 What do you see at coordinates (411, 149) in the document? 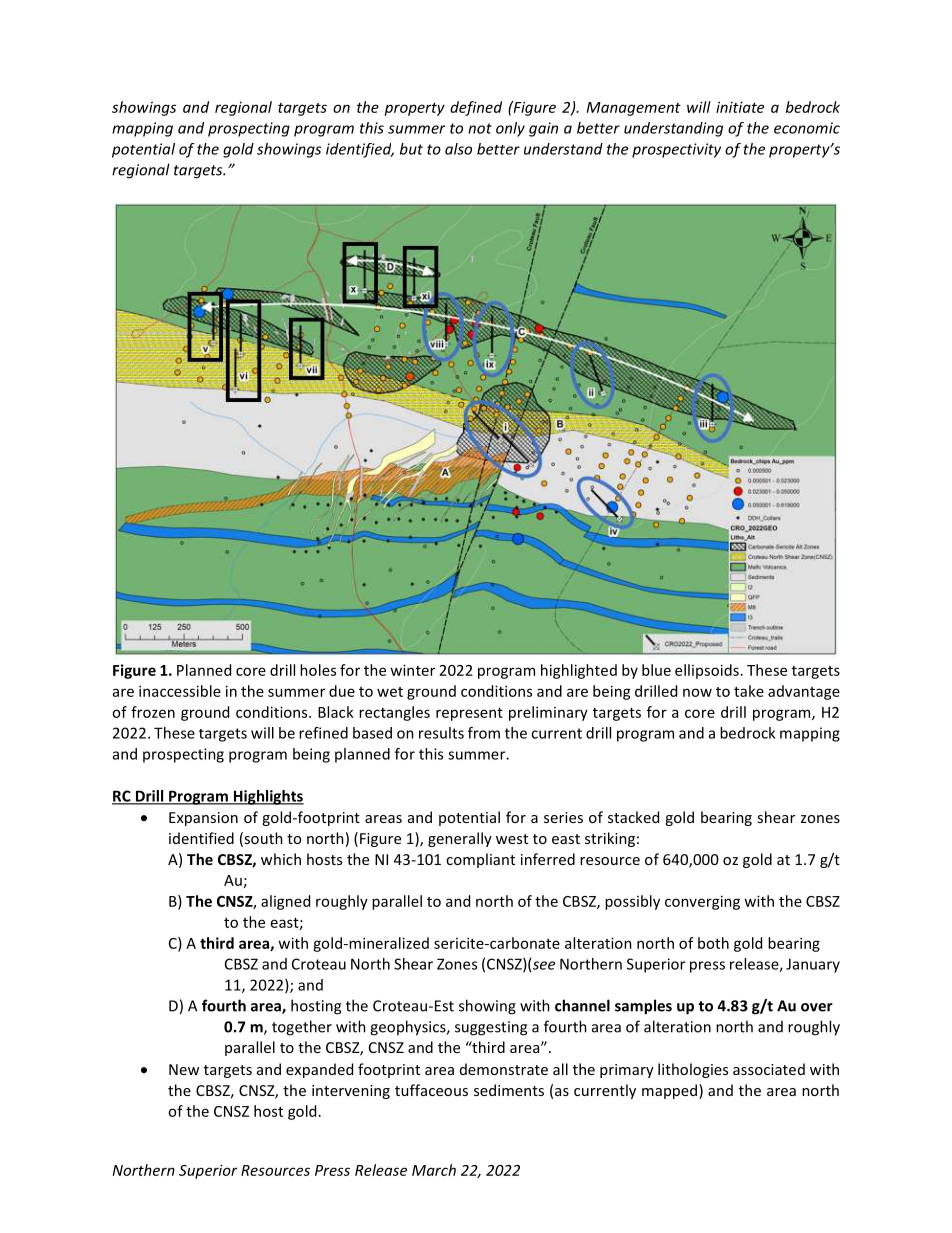
I see `but` at bounding box center [411, 149].
